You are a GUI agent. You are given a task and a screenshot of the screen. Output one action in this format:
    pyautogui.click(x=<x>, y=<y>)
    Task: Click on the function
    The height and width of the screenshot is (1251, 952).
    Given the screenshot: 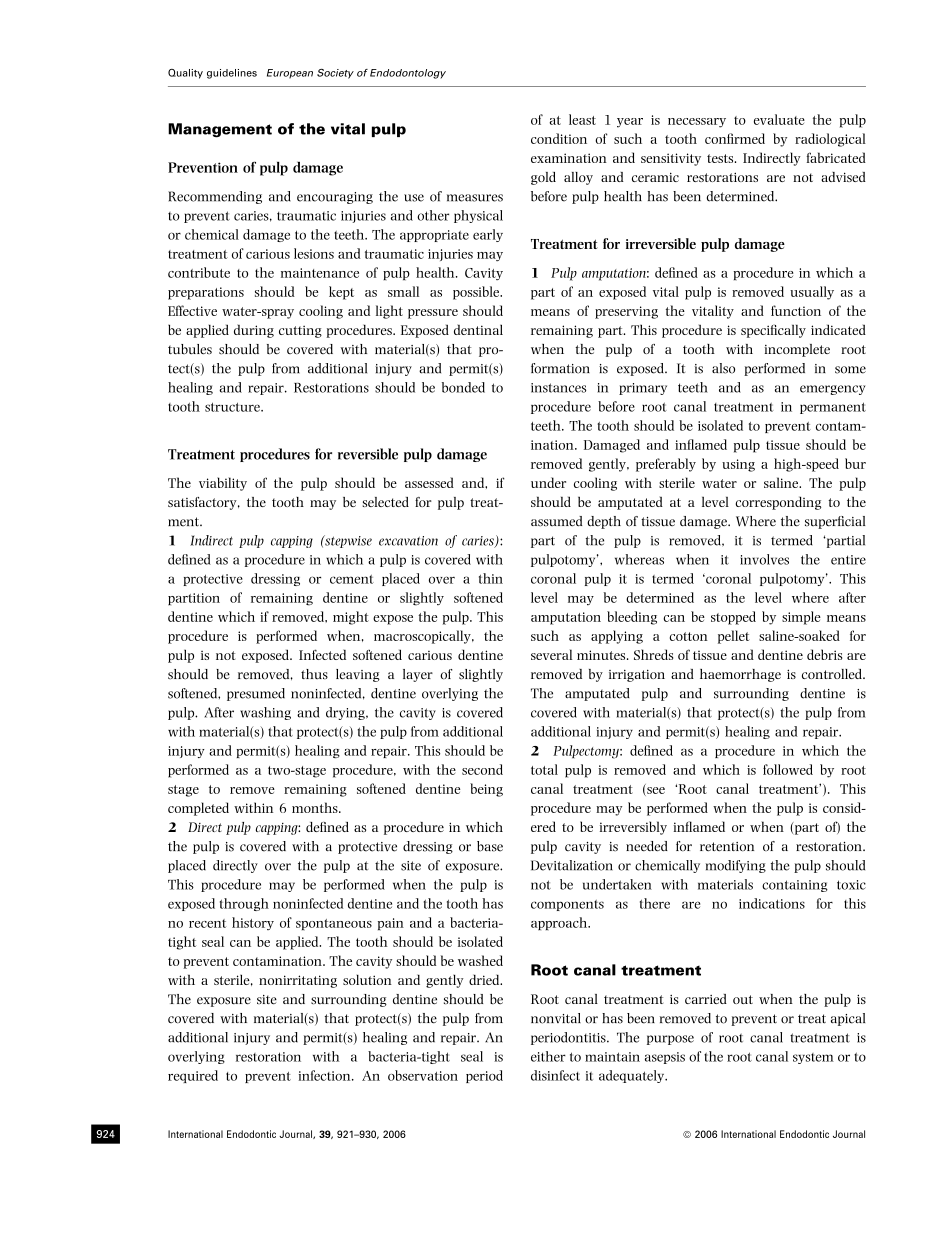 What is the action you would take?
    pyautogui.click(x=796, y=310)
